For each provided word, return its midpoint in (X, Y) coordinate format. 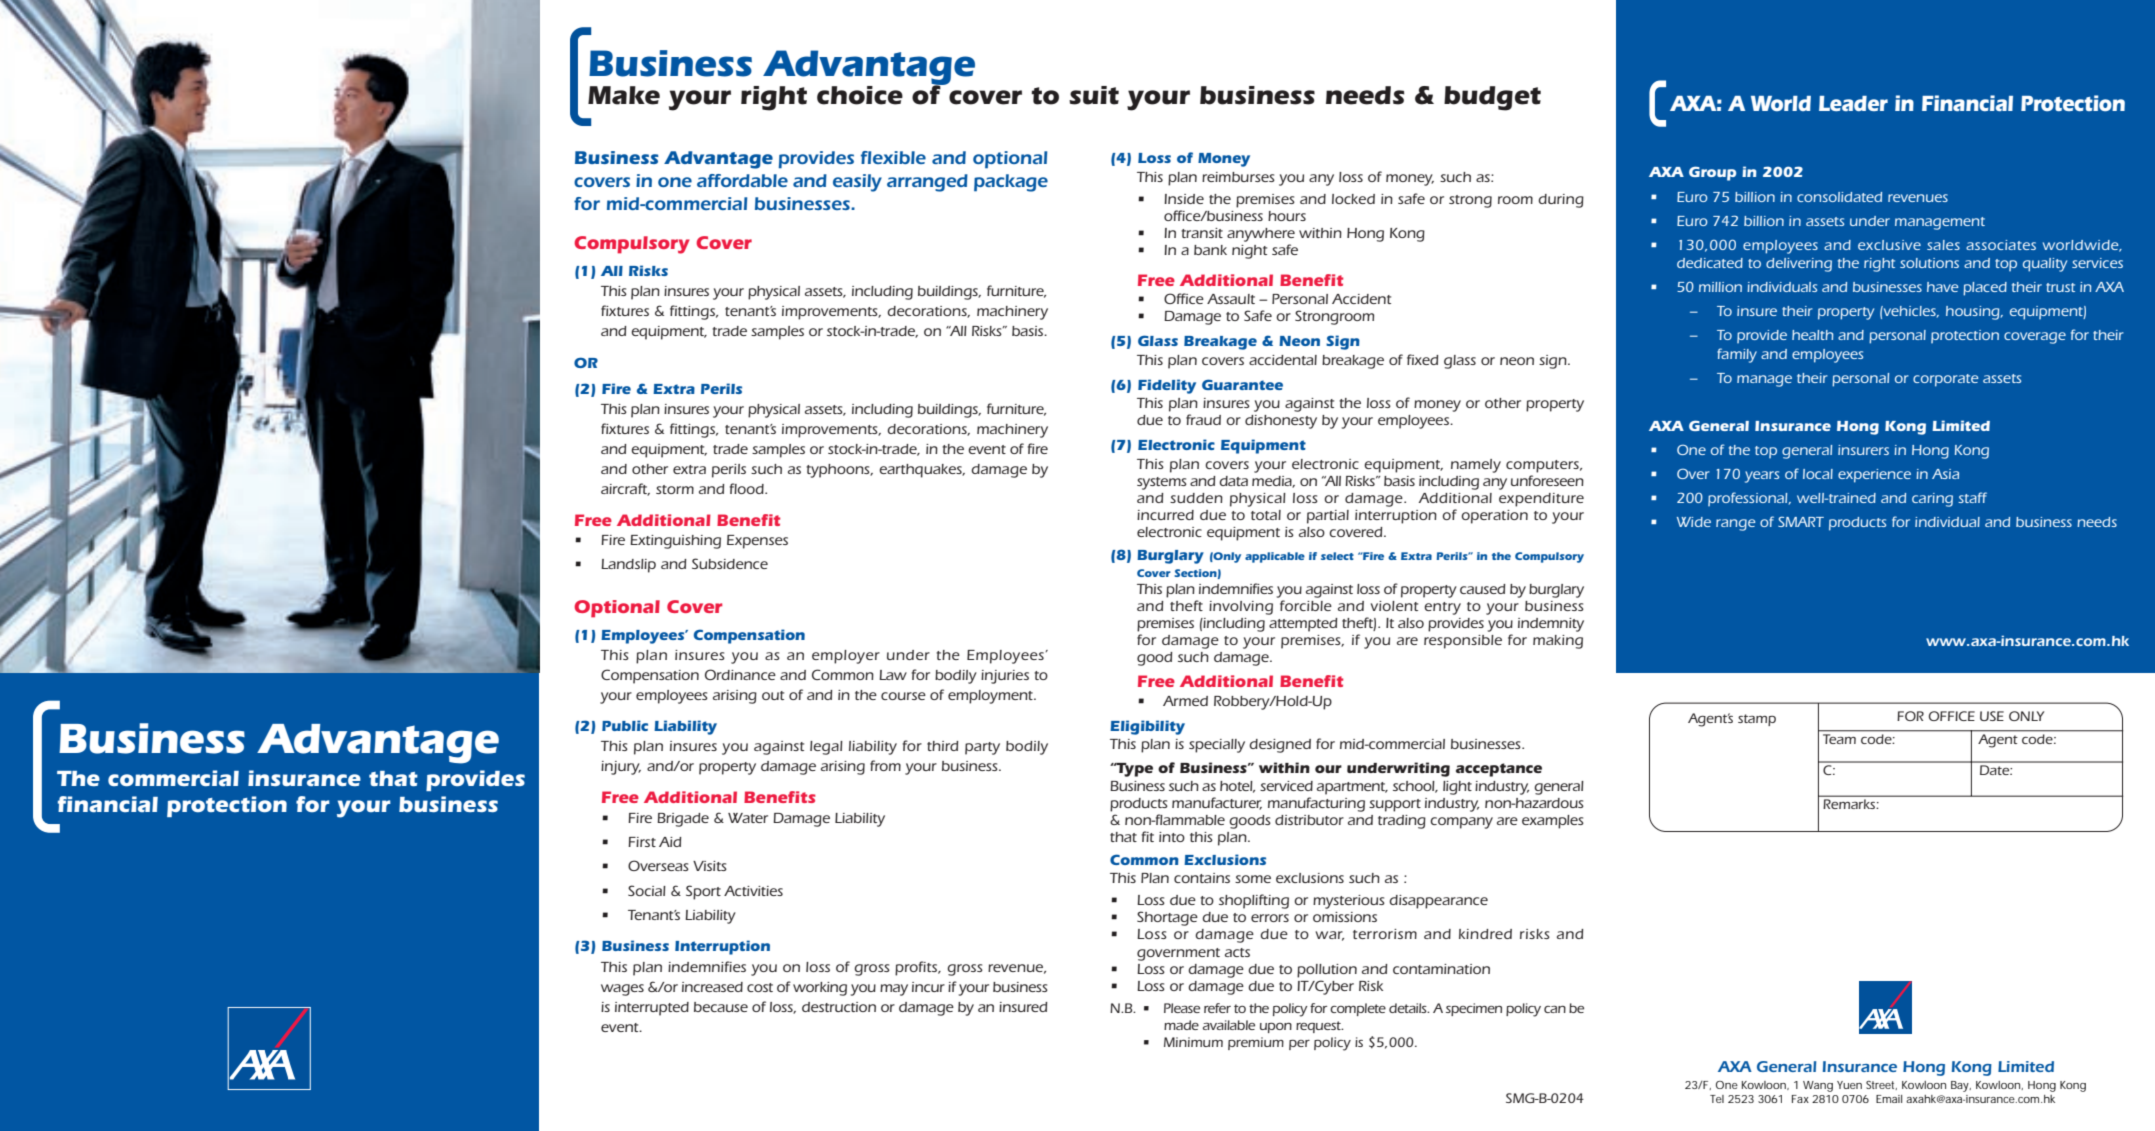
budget (1492, 98)
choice (860, 95)
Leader (1853, 103)
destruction (839, 1007)
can (1555, 1009)
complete (1358, 1009)
